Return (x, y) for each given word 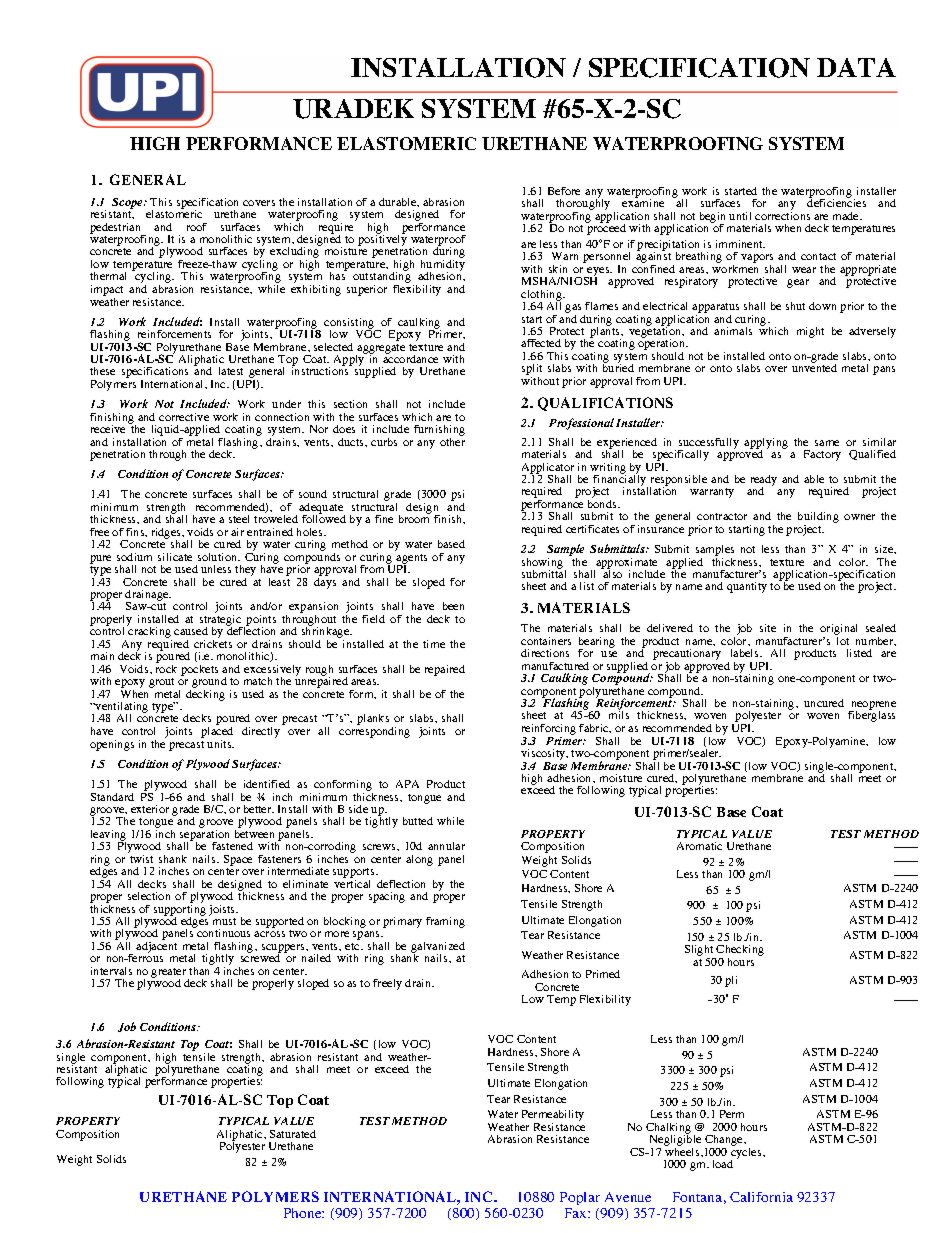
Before (564, 191)
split (532, 371)
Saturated (293, 1134)
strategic (221, 622)
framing (445, 922)
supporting (180, 910)
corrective (184, 417)
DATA (856, 67)
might (810, 332)
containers (546, 641)
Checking (739, 952)
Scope (128, 203)
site (768, 628)
